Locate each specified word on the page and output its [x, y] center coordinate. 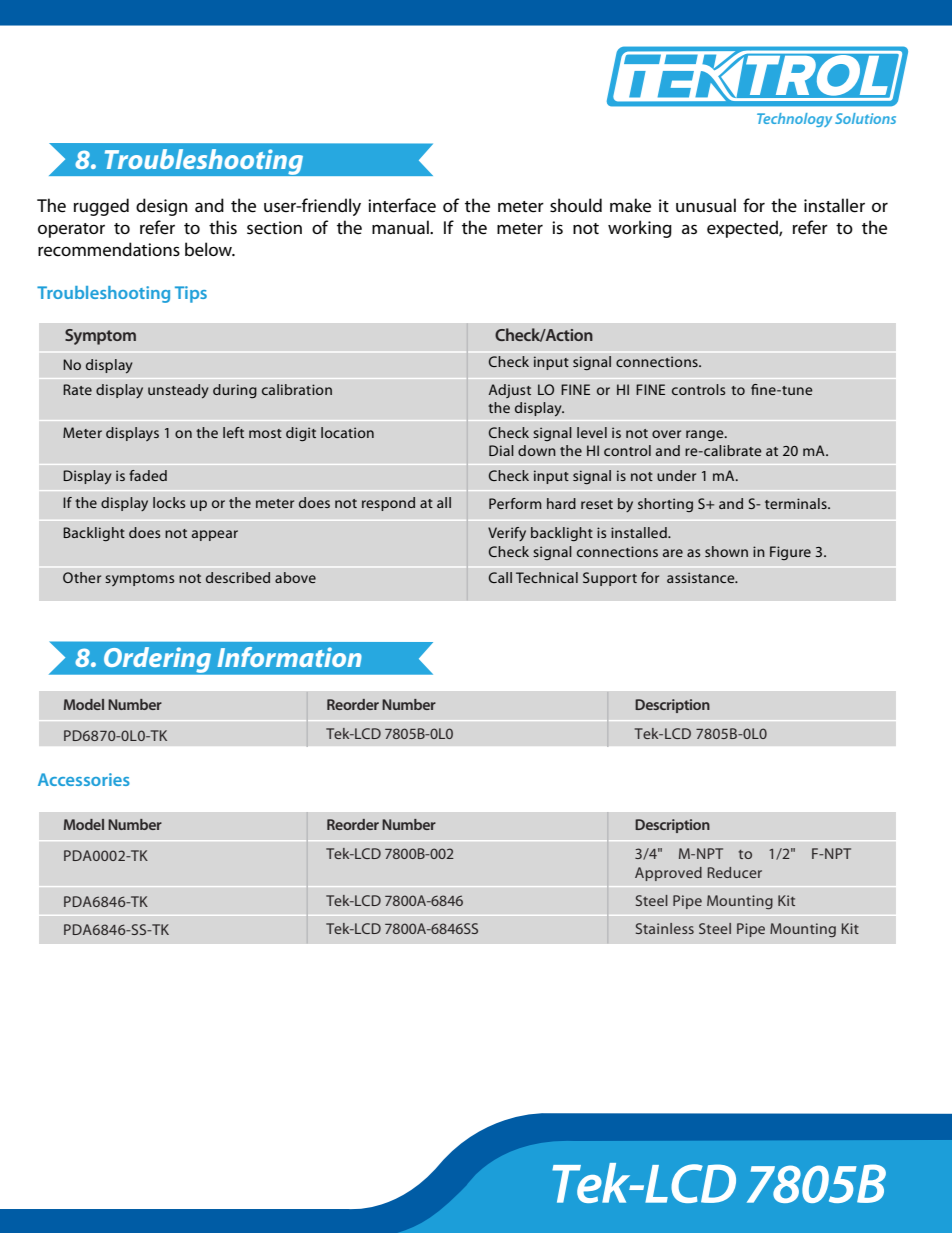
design [161, 207]
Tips [191, 294]
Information [289, 657]
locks [169, 502]
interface [402, 205]
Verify [507, 534]
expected [743, 229]
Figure [790, 553]
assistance [702, 577]
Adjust [509, 391]
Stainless [665, 928]
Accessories [84, 779]
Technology [794, 120]
